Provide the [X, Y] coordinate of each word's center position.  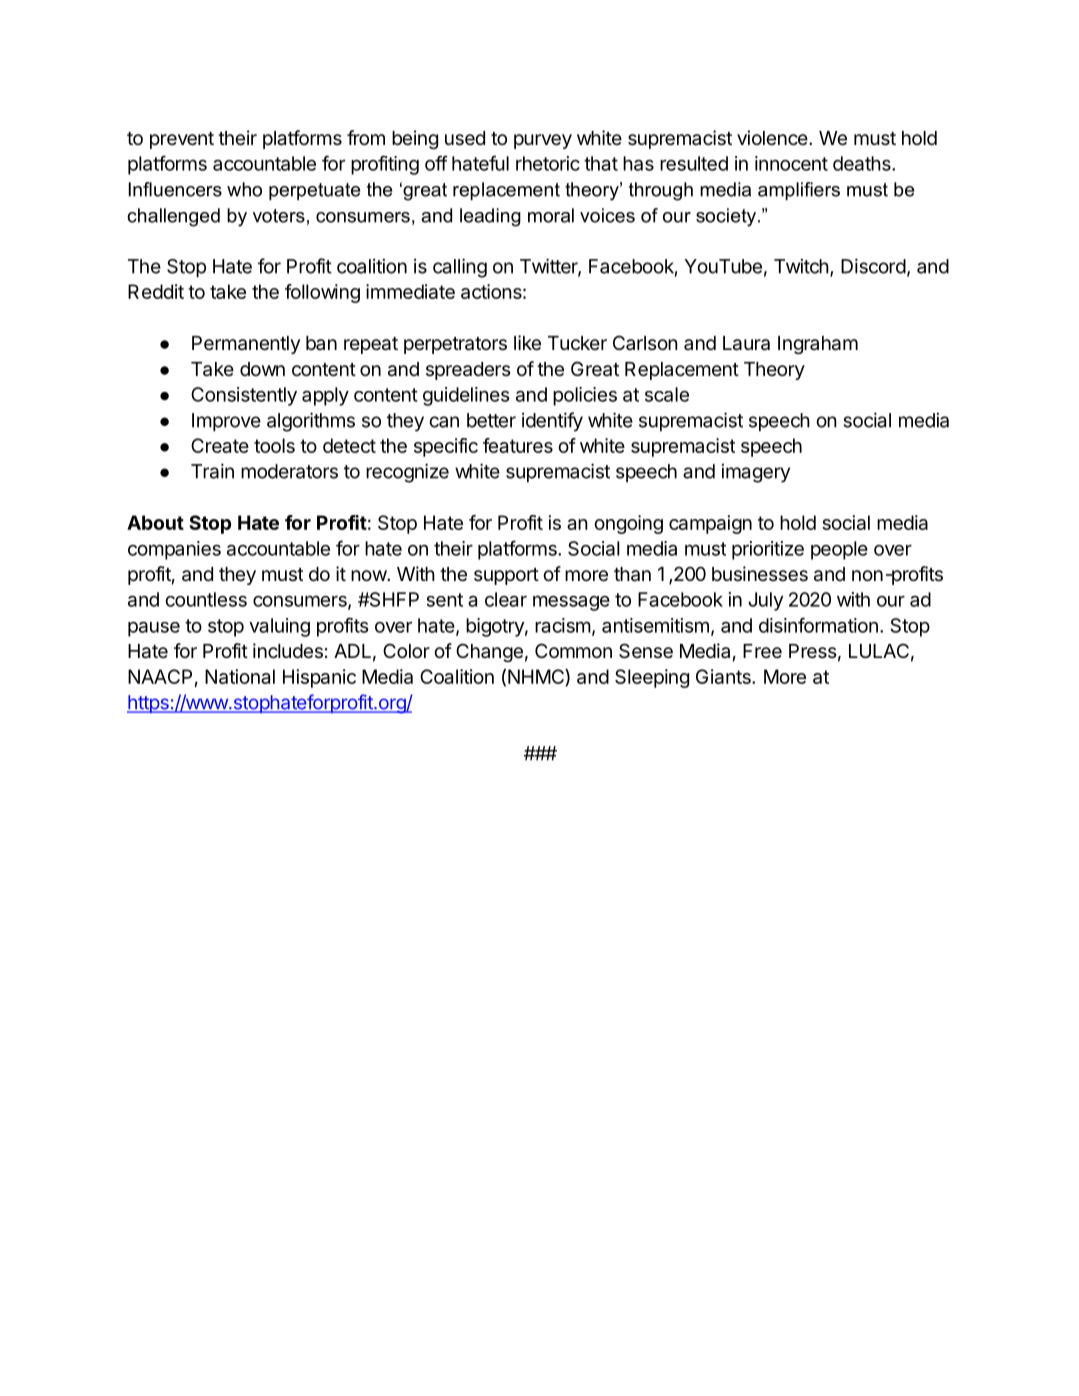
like [527, 342]
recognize [407, 473]
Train [212, 471]
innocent [791, 163]
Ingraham [818, 345]
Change [489, 652]
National [240, 676]
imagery [756, 473]
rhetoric [548, 163]
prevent [182, 140]
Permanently [246, 345]
